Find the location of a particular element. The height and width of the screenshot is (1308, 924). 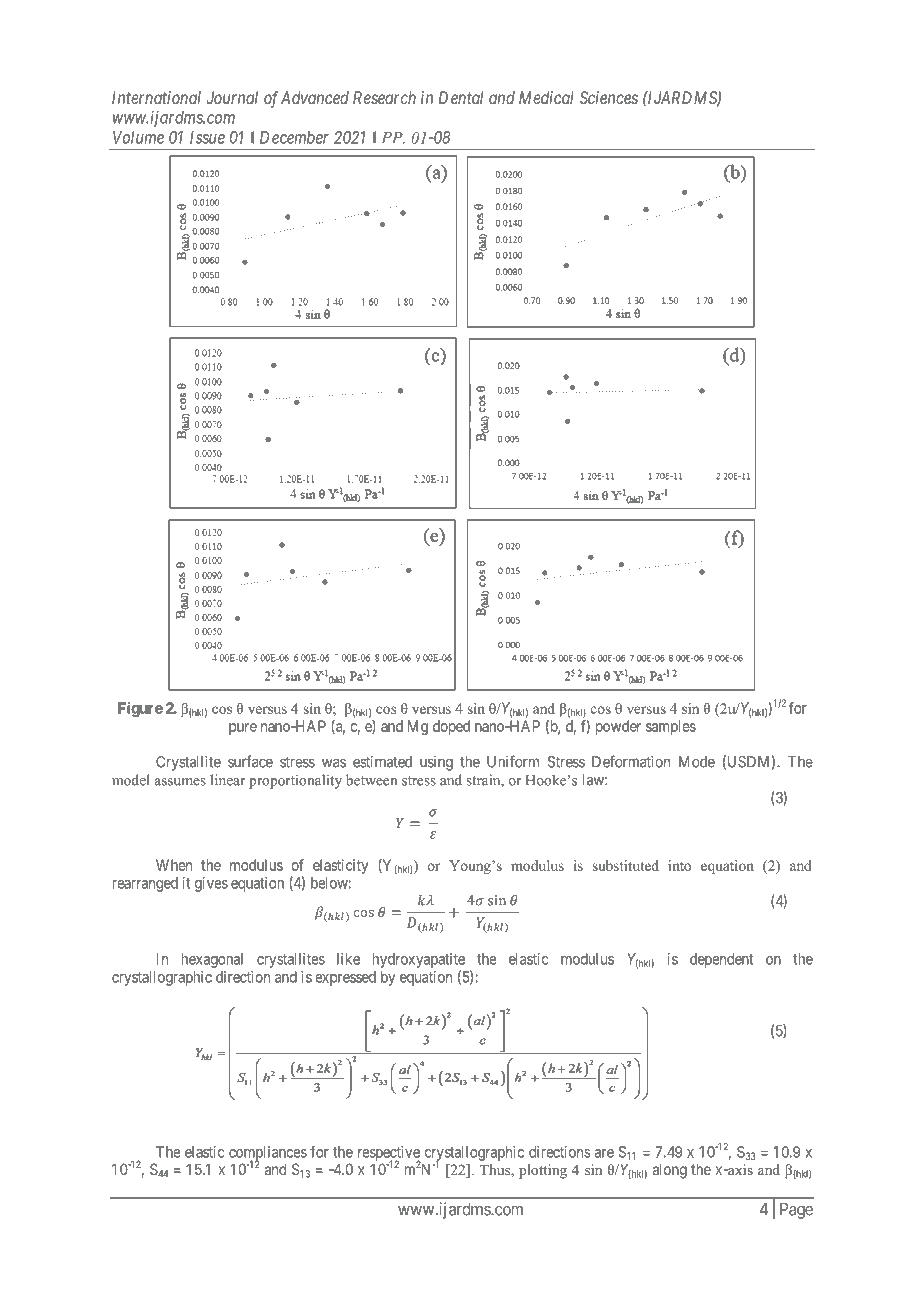

Deformation is located at coordinates (631, 761).
